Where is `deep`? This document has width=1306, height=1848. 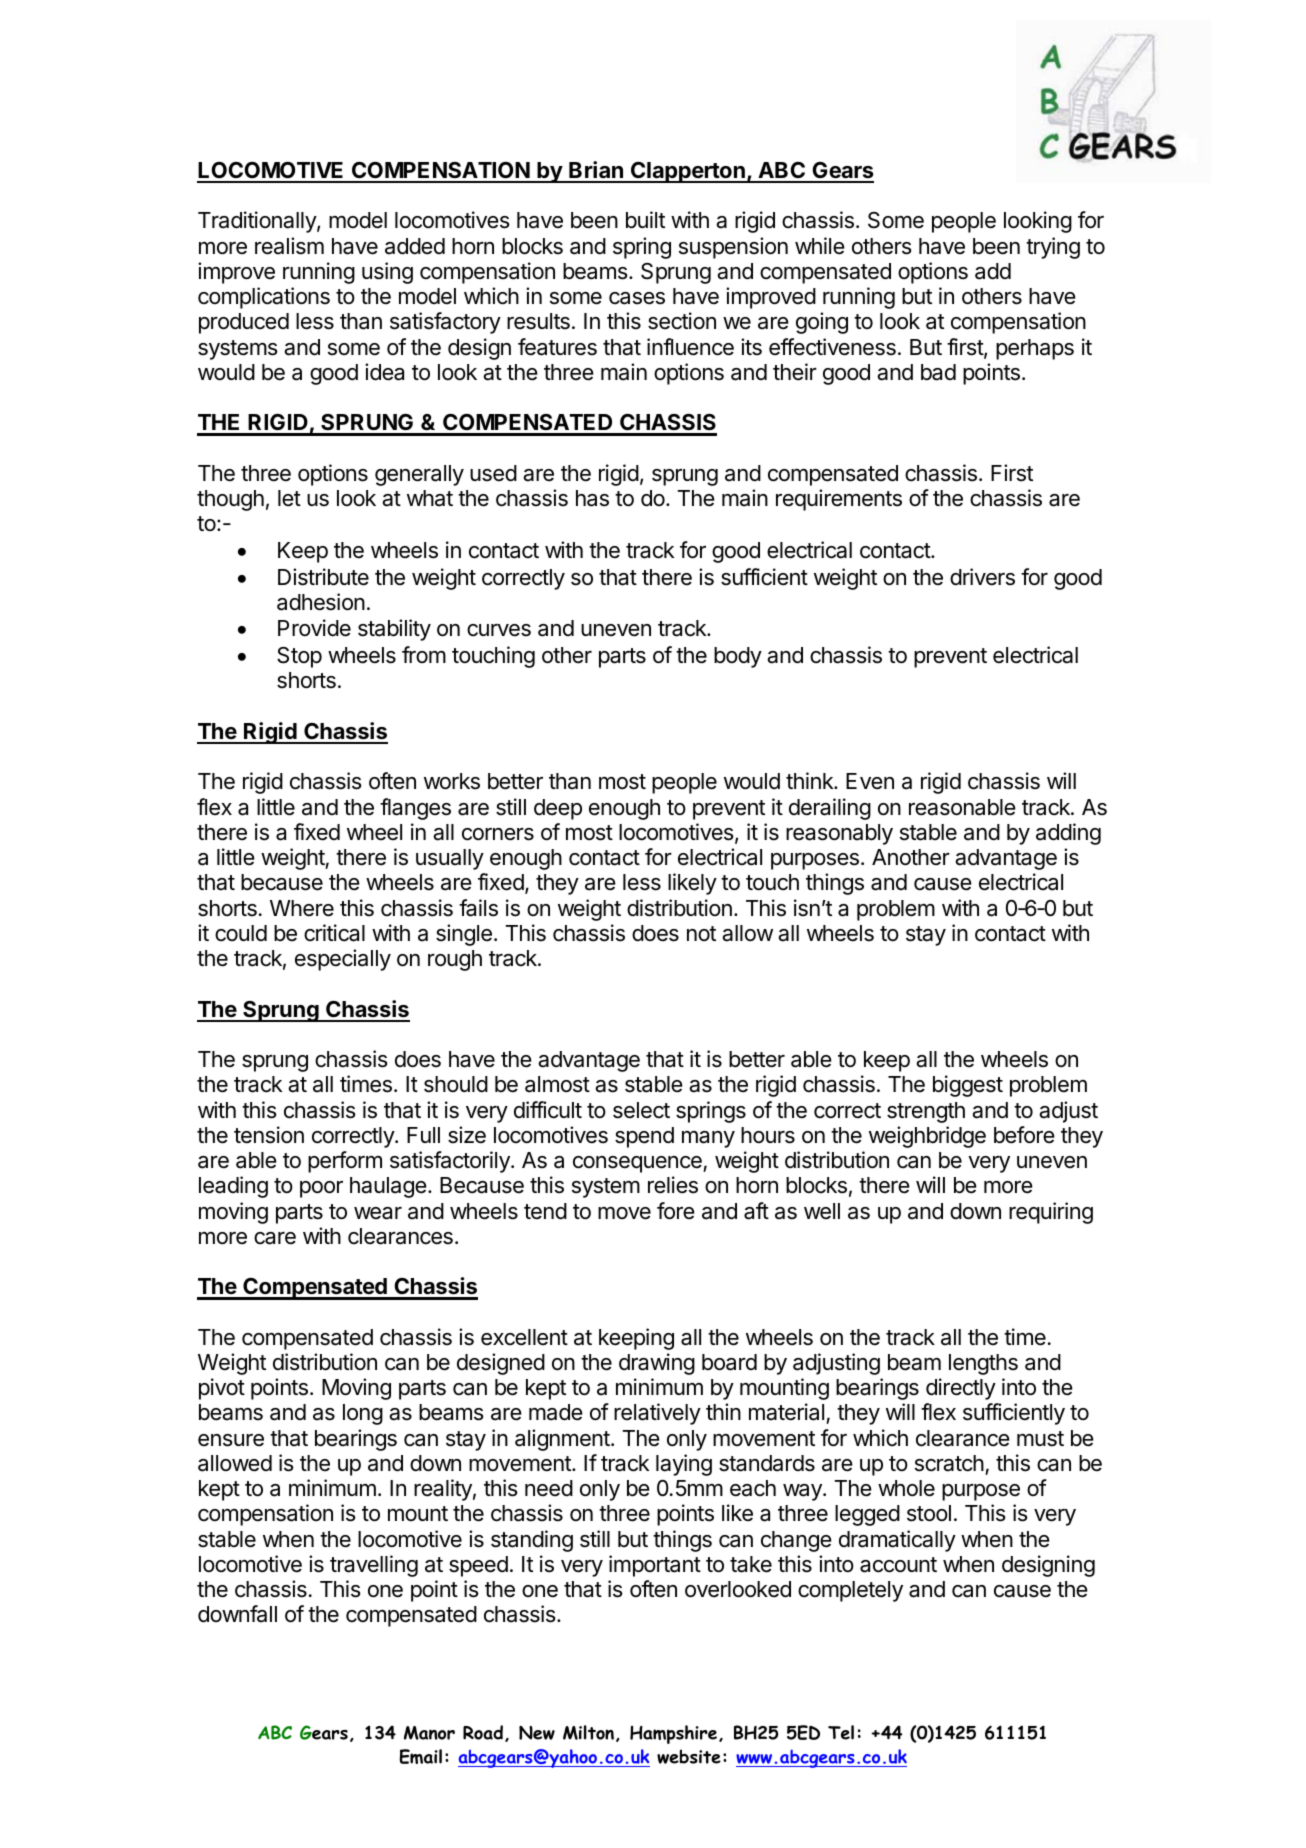
deep is located at coordinates (558, 809).
